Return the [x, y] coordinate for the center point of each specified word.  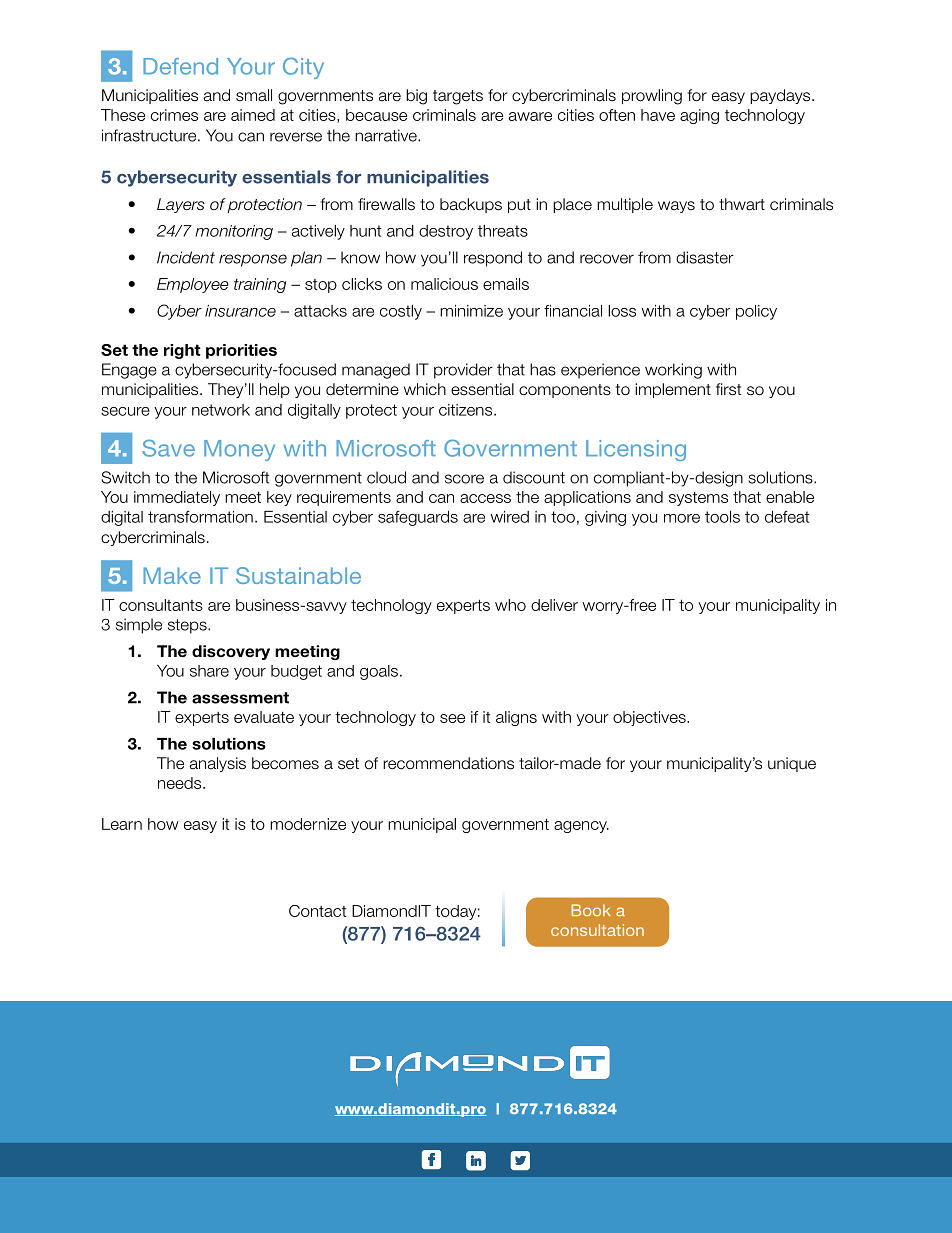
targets [458, 97]
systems [698, 499]
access [485, 498]
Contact [318, 911]
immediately [177, 498]
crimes [174, 115]
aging [699, 116]
